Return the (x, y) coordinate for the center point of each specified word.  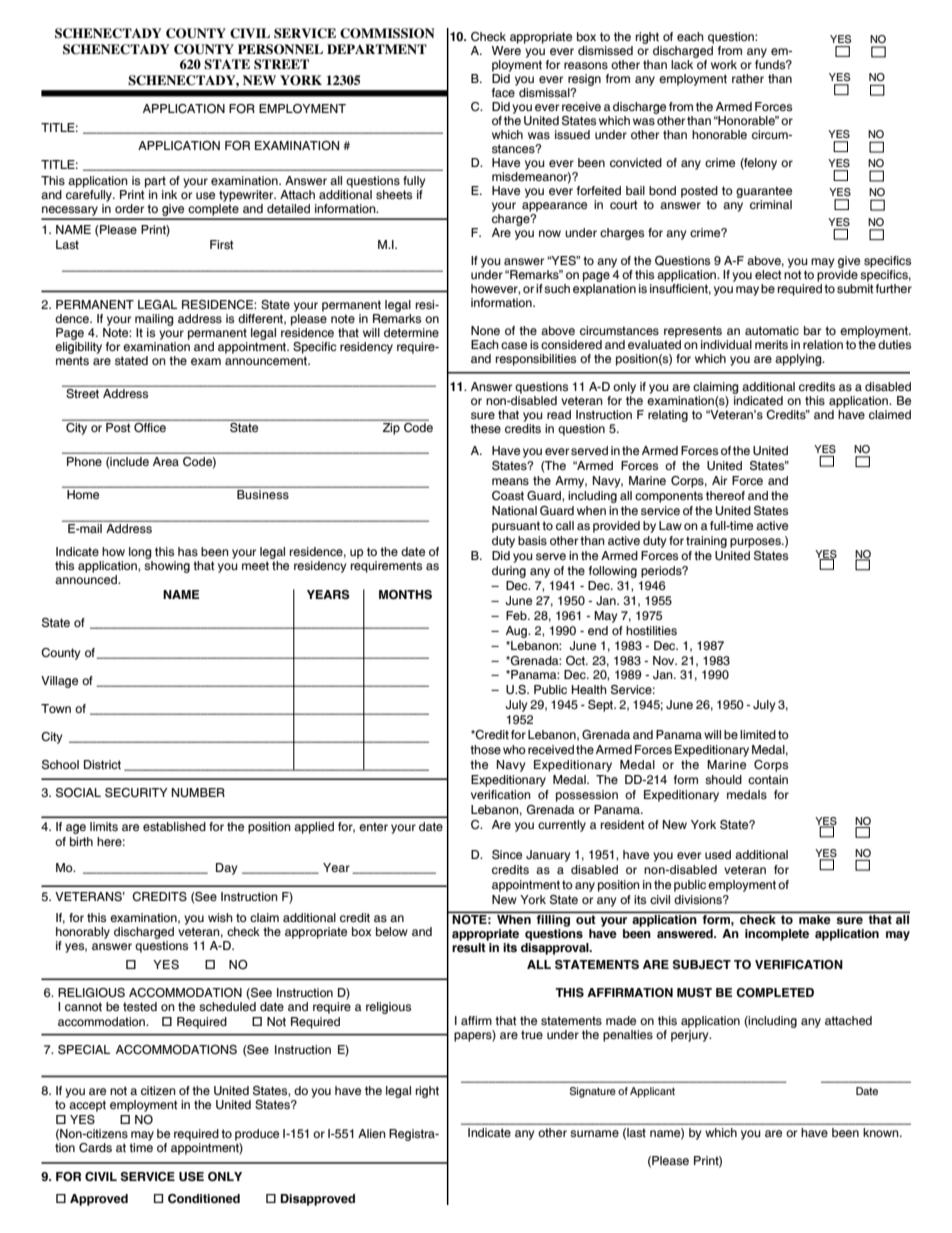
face (504, 91)
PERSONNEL (280, 49)
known (882, 1132)
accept (87, 1106)
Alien (372, 1133)
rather (748, 78)
